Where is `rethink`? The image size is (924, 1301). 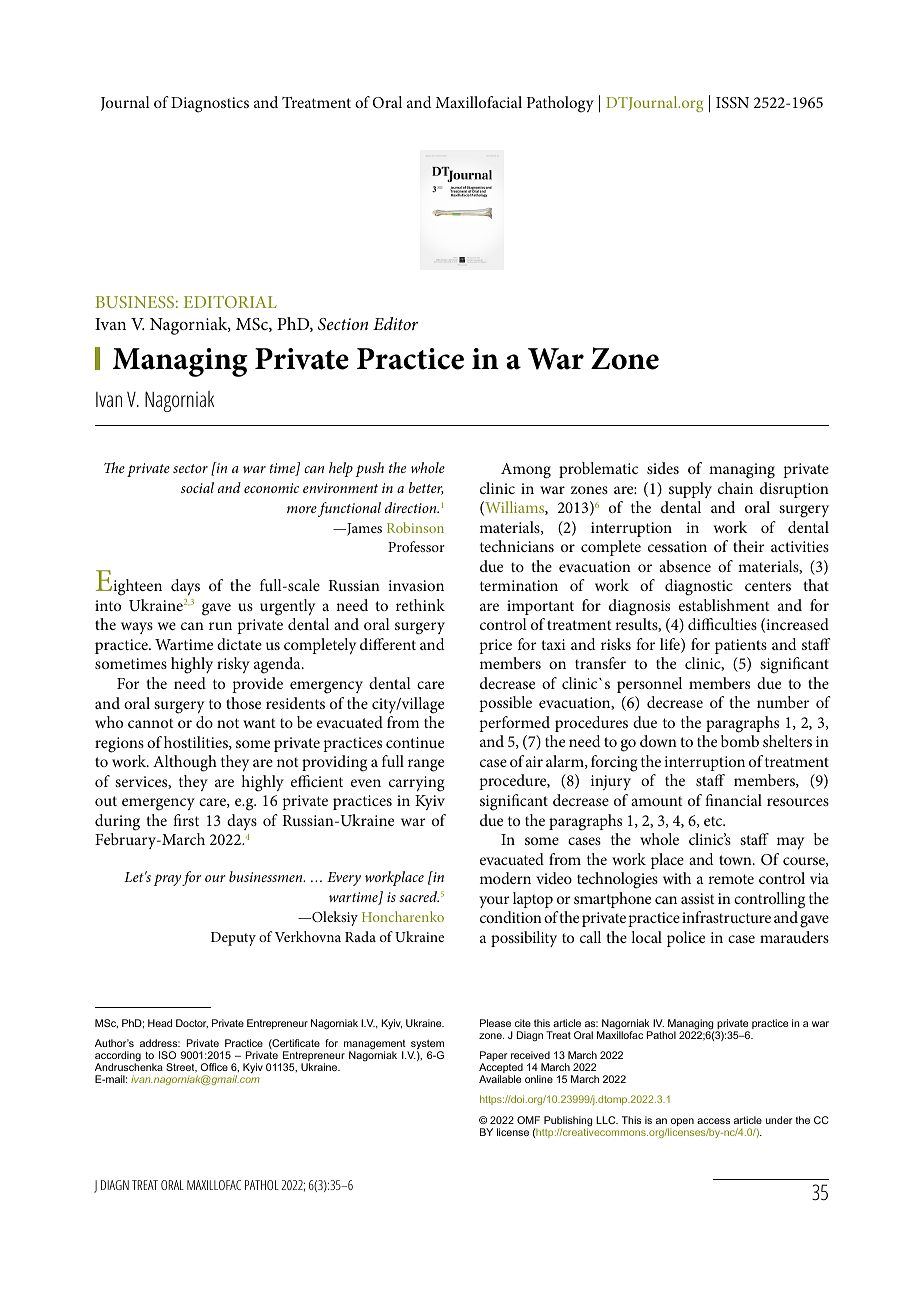 rethink is located at coordinates (420, 605).
